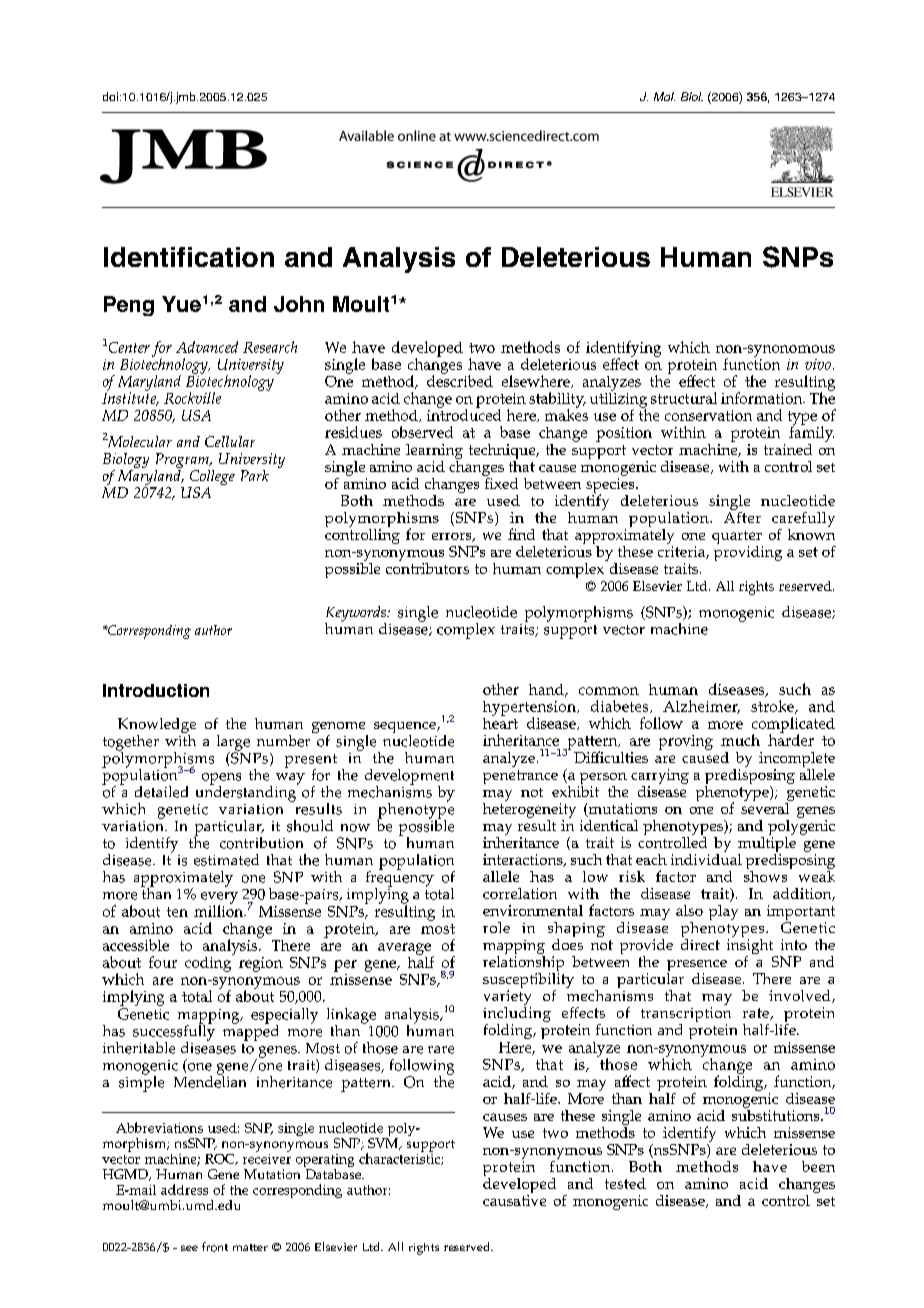  Describe the element at coordinates (740, 740) in the screenshot. I see `much` at that location.
